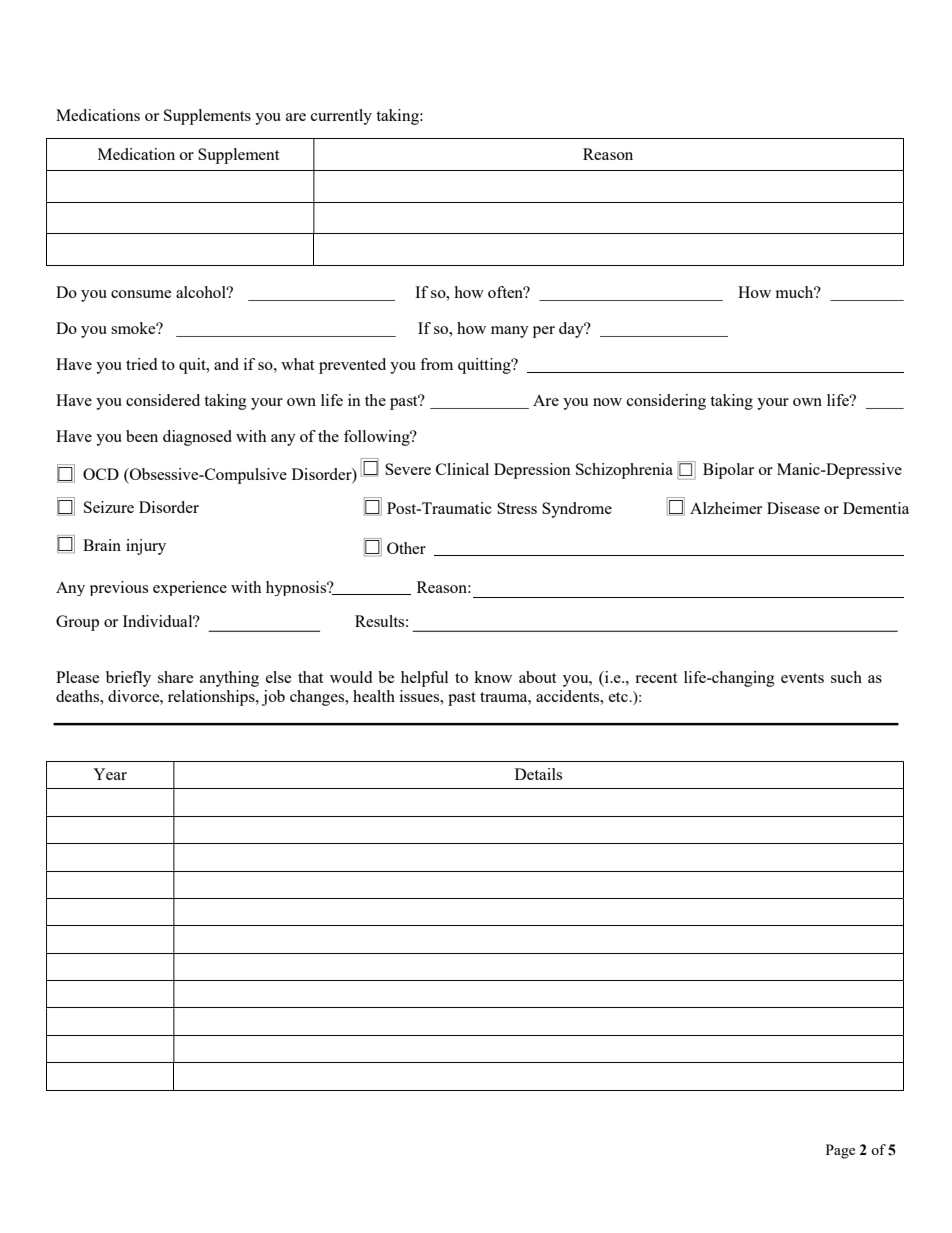 The width and height of the page is (952, 1233). What do you see at coordinates (510, 332) in the page?
I see `many` at bounding box center [510, 332].
